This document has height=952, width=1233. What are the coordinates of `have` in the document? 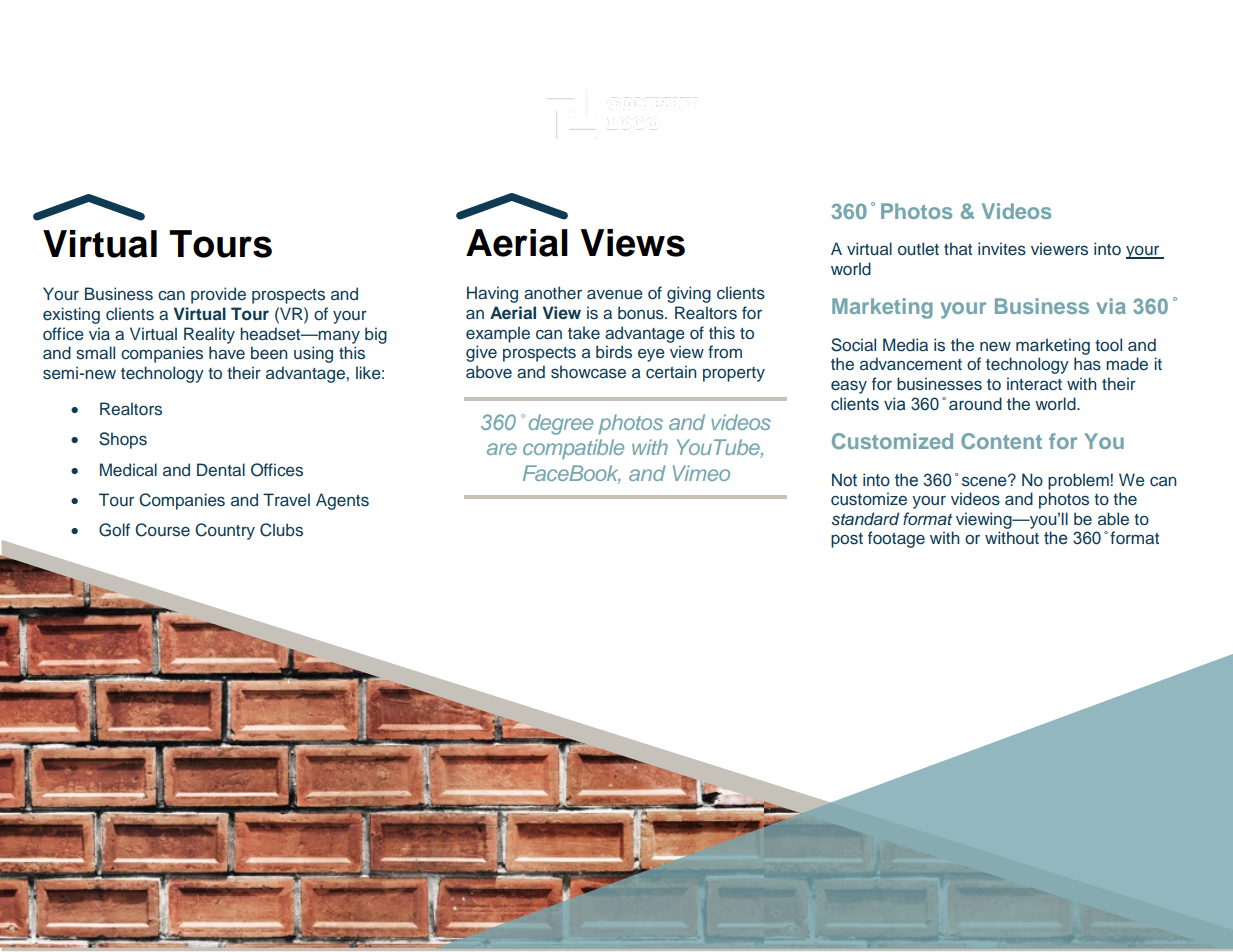 It's located at (227, 353).
